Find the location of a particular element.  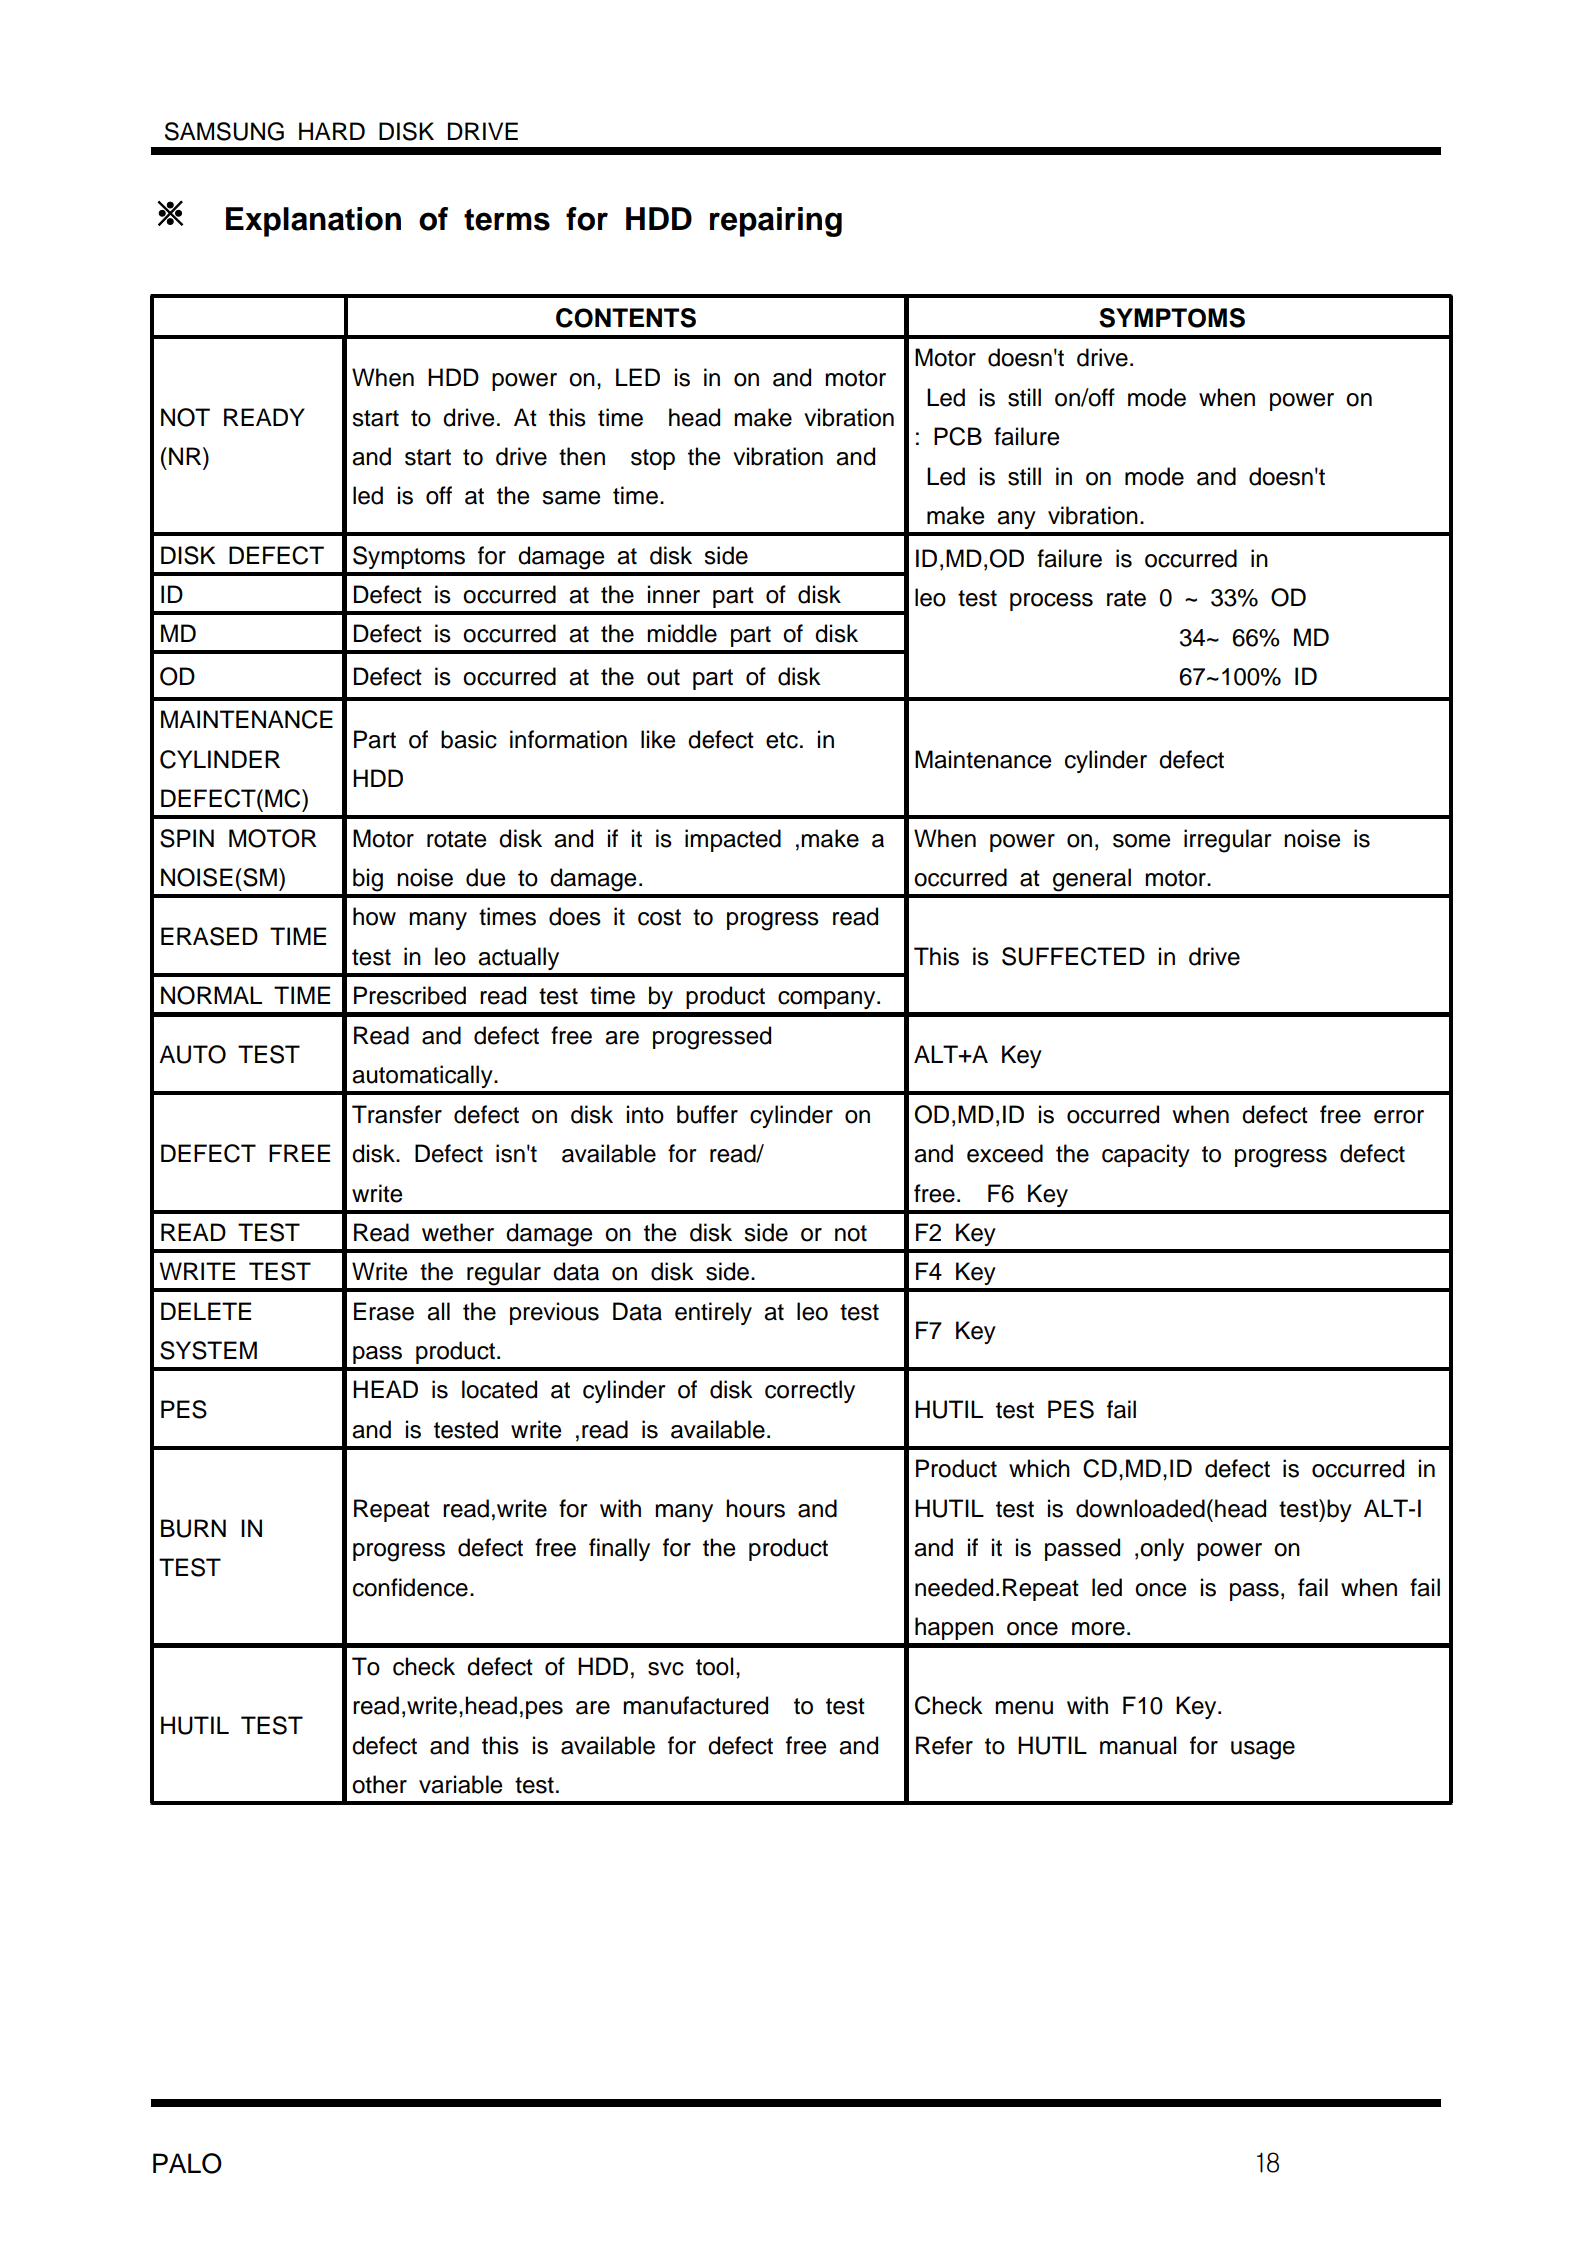

buffer is located at coordinates (707, 1114).
